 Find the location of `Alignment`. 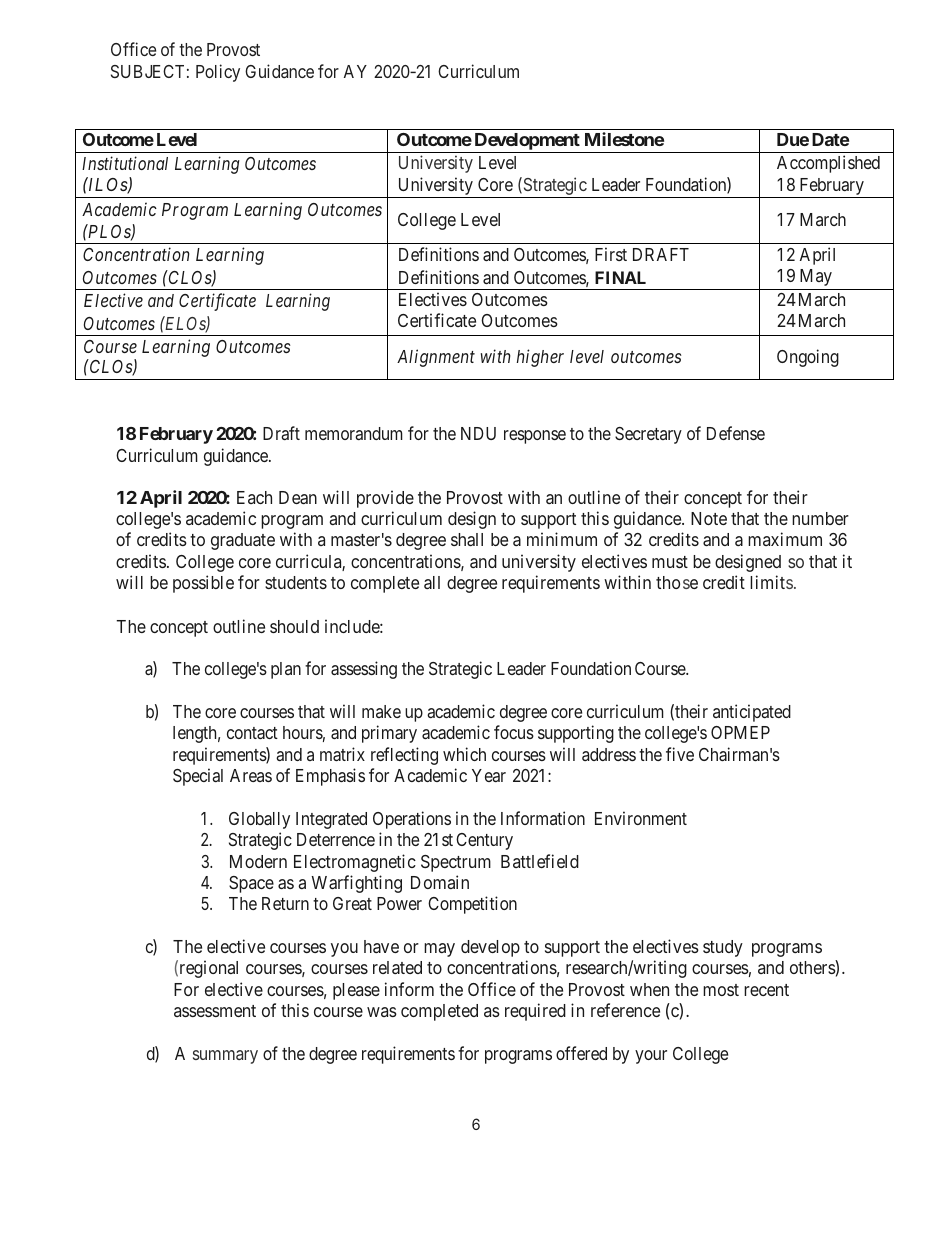

Alignment is located at coordinates (436, 358).
